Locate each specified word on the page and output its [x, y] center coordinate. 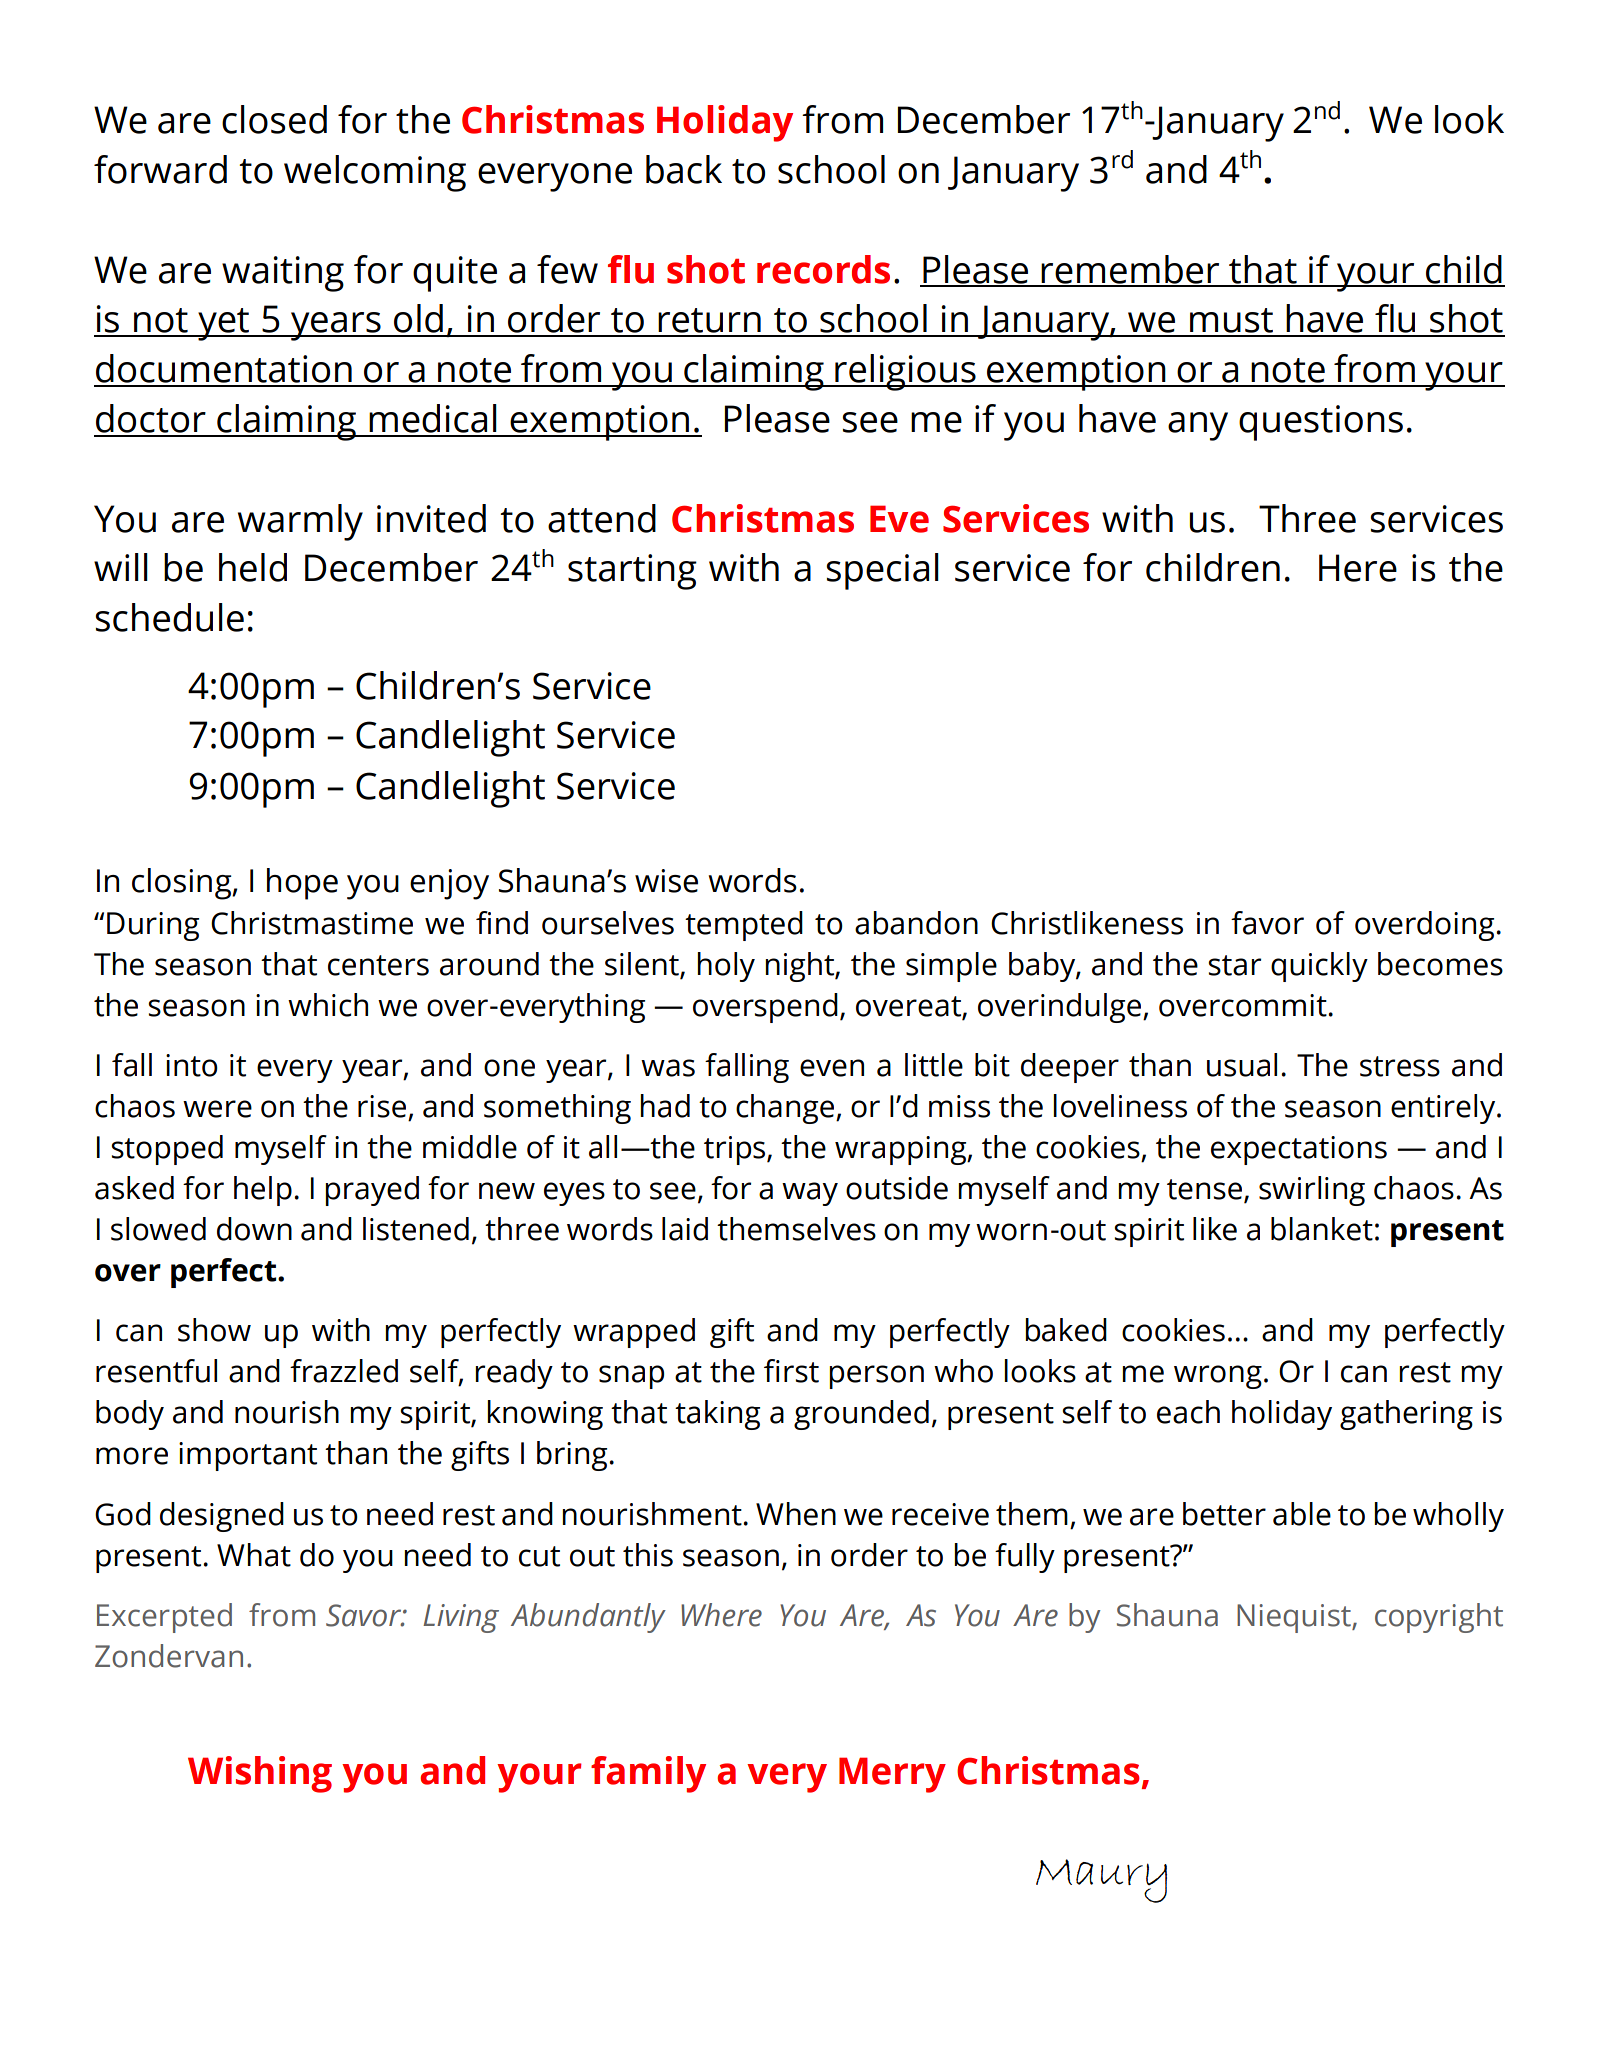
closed [274, 119]
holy [726, 967]
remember [1131, 270]
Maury [1101, 1881]
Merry [892, 1775]
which [328, 1005]
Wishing [260, 1774]
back [684, 169]
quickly [1319, 967]
